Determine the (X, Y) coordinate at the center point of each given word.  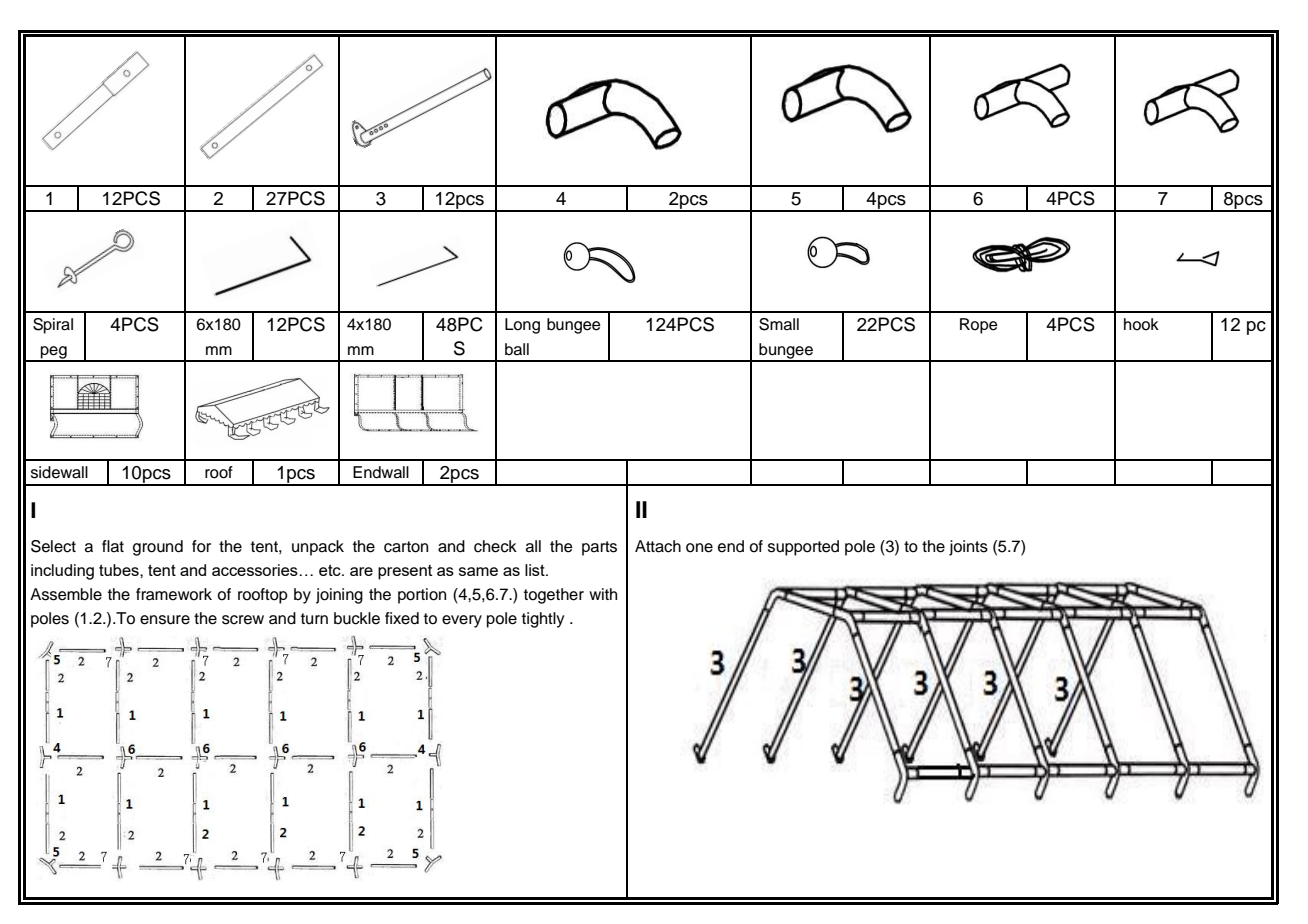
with (603, 594)
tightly (543, 620)
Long (522, 326)
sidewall (59, 472)
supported (803, 548)
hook (1141, 324)
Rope (979, 326)
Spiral (53, 326)
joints (968, 548)
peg (54, 353)
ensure (165, 620)
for (201, 546)
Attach (658, 546)
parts (599, 548)
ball (517, 349)
